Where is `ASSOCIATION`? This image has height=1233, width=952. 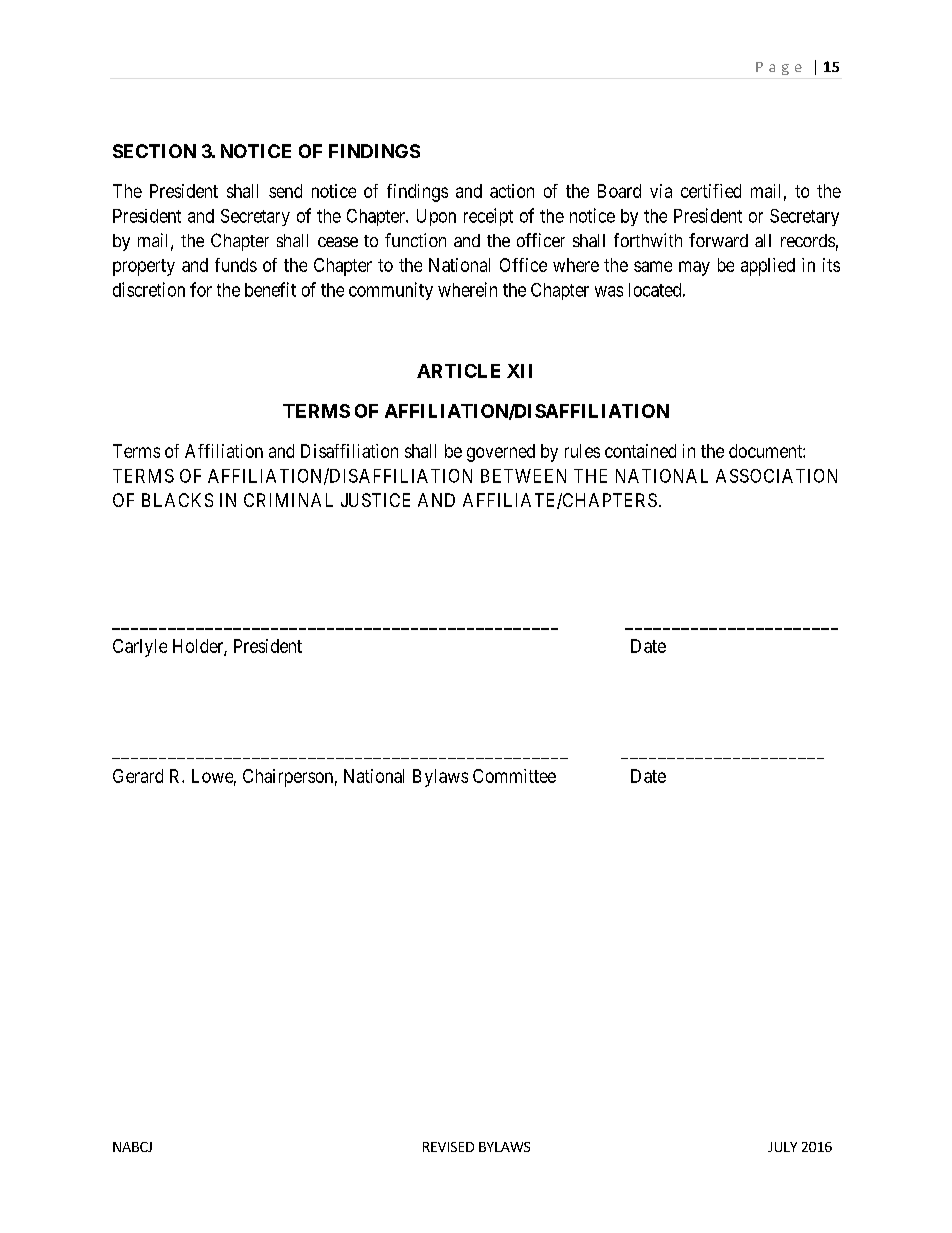 ASSOCIATION is located at coordinates (776, 476).
